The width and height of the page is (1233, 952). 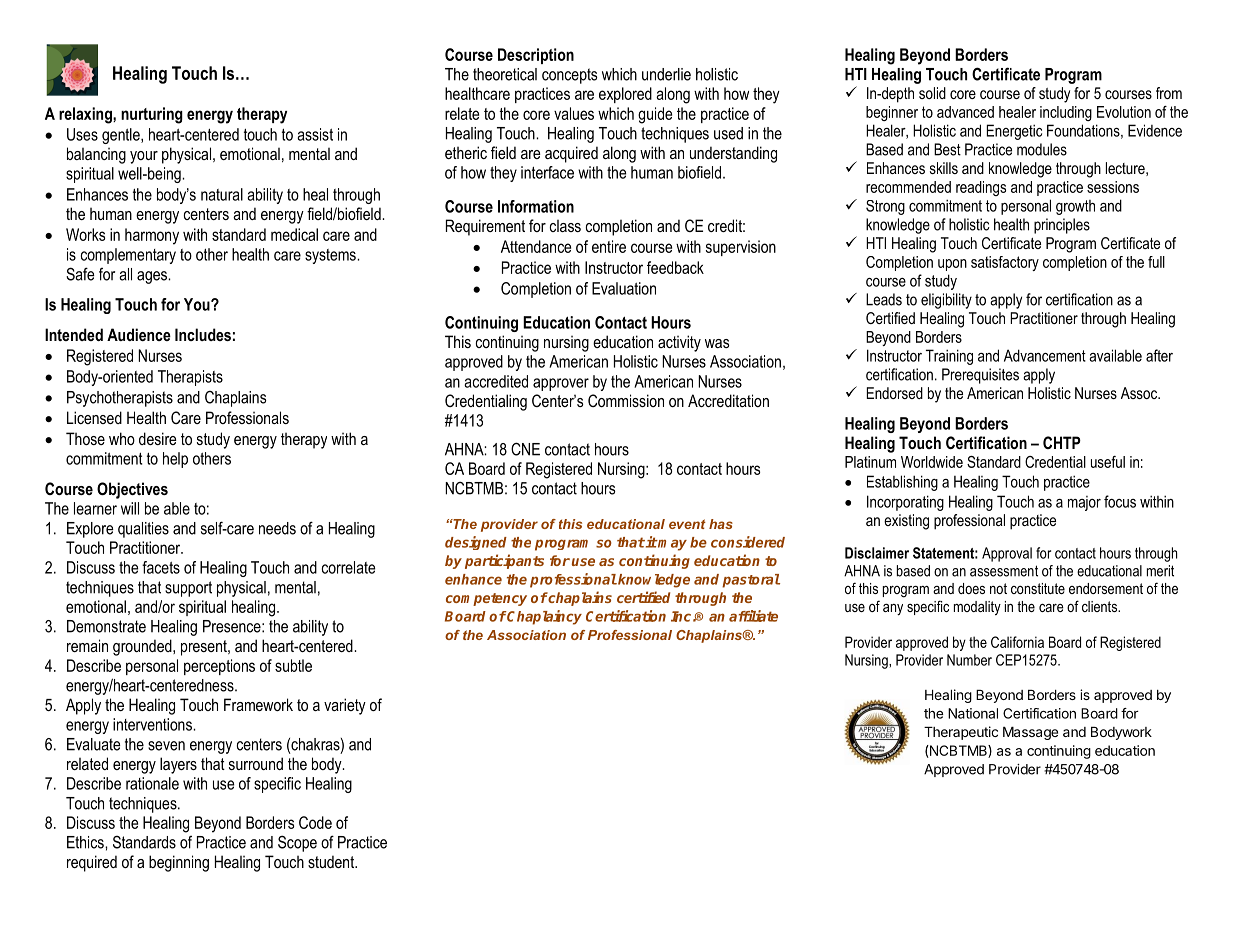 What do you see at coordinates (1038, 588) in the page?
I see `constitute` at bounding box center [1038, 588].
